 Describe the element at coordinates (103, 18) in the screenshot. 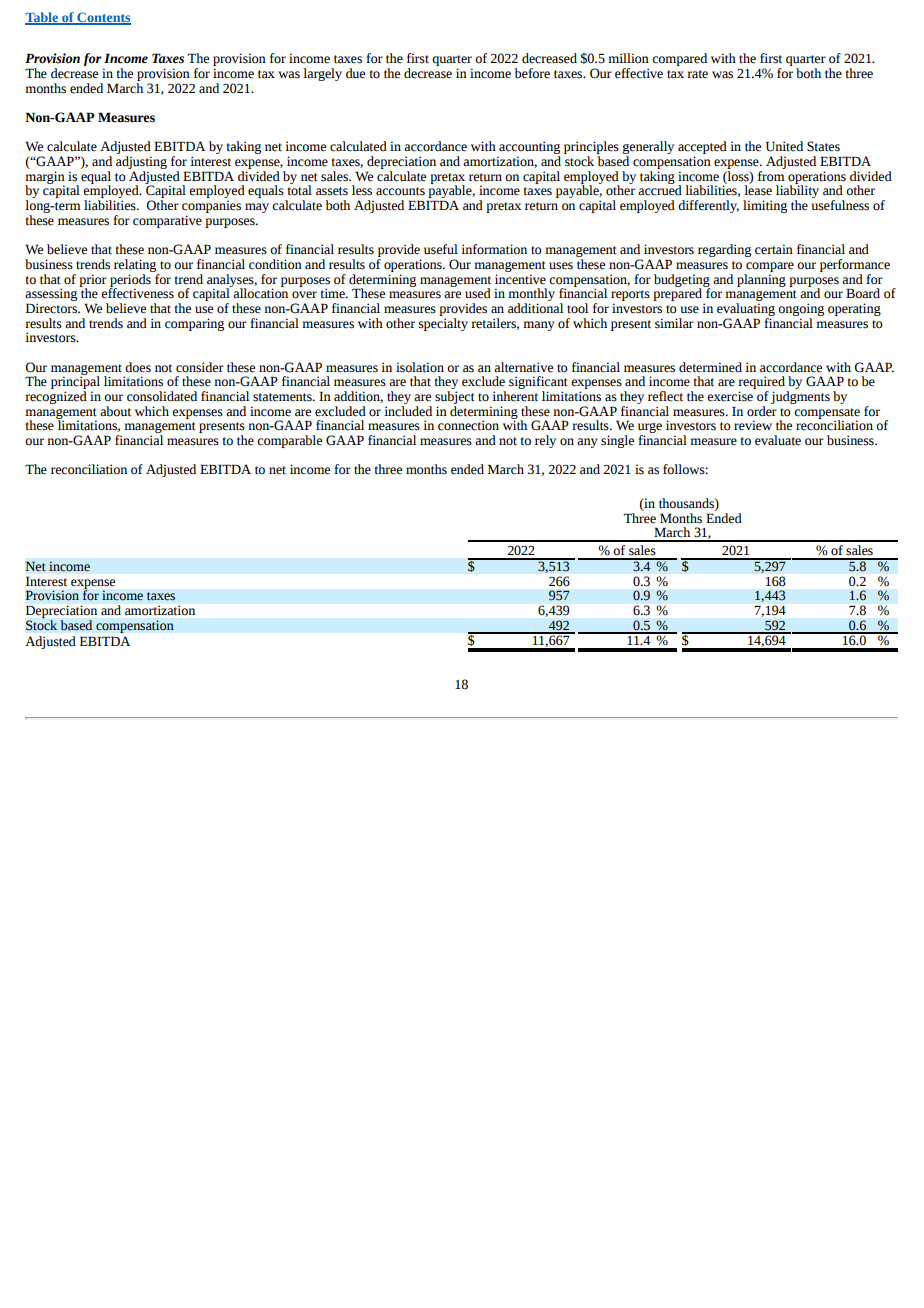

I see `Contents` at that location.
